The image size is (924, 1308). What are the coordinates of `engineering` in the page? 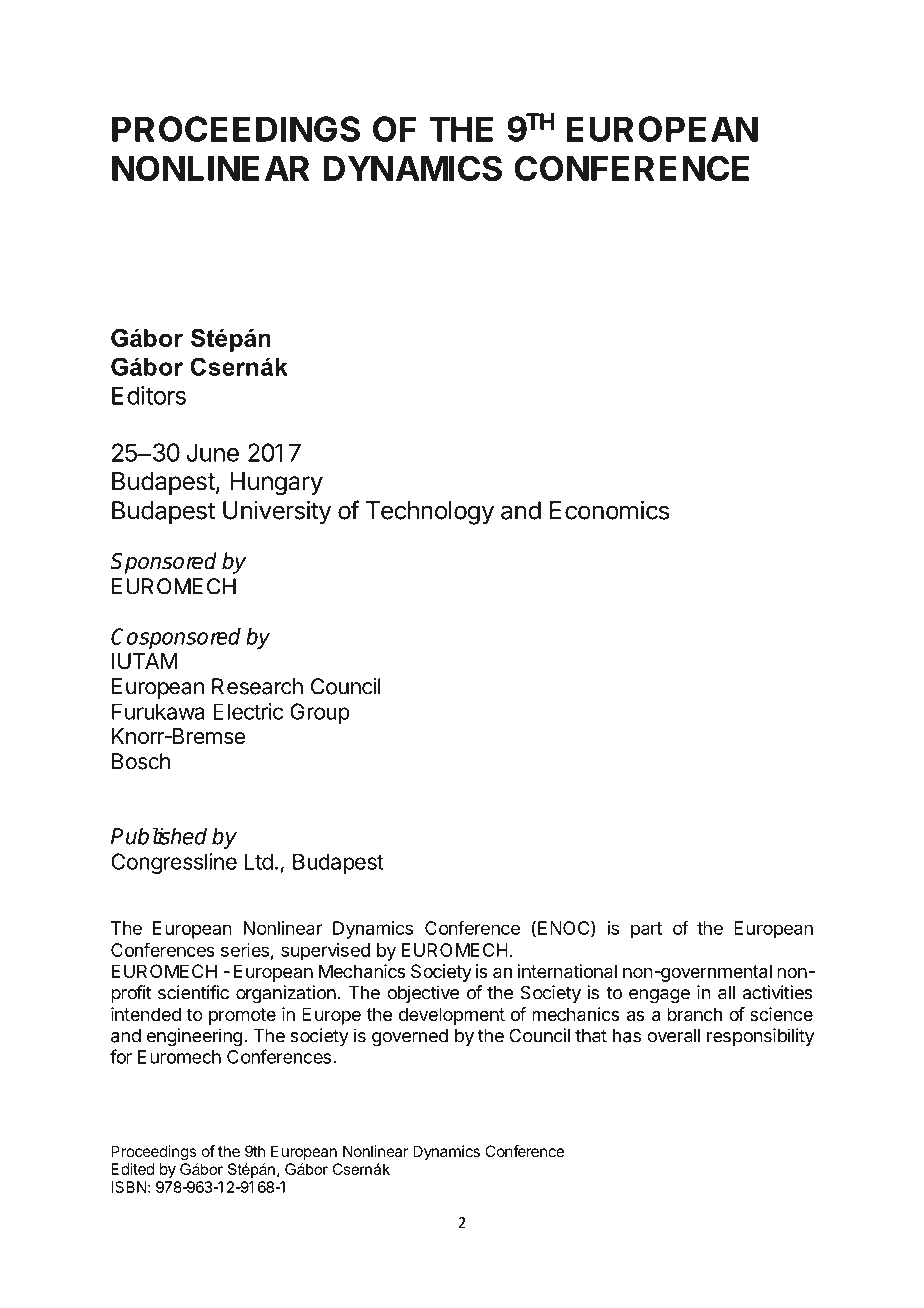 It's located at (194, 1037).
